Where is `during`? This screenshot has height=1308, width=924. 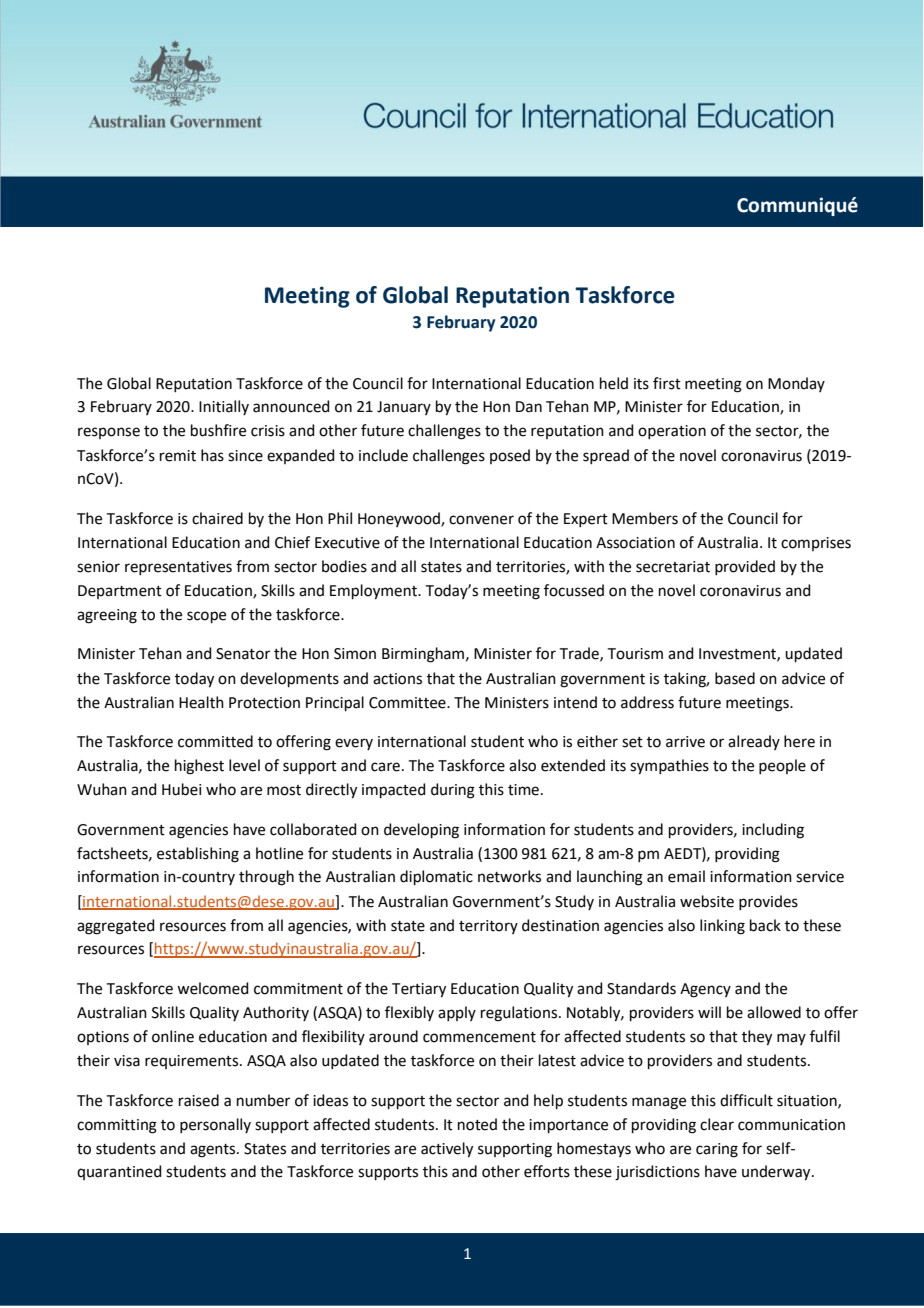 during is located at coordinates (453, 791).
